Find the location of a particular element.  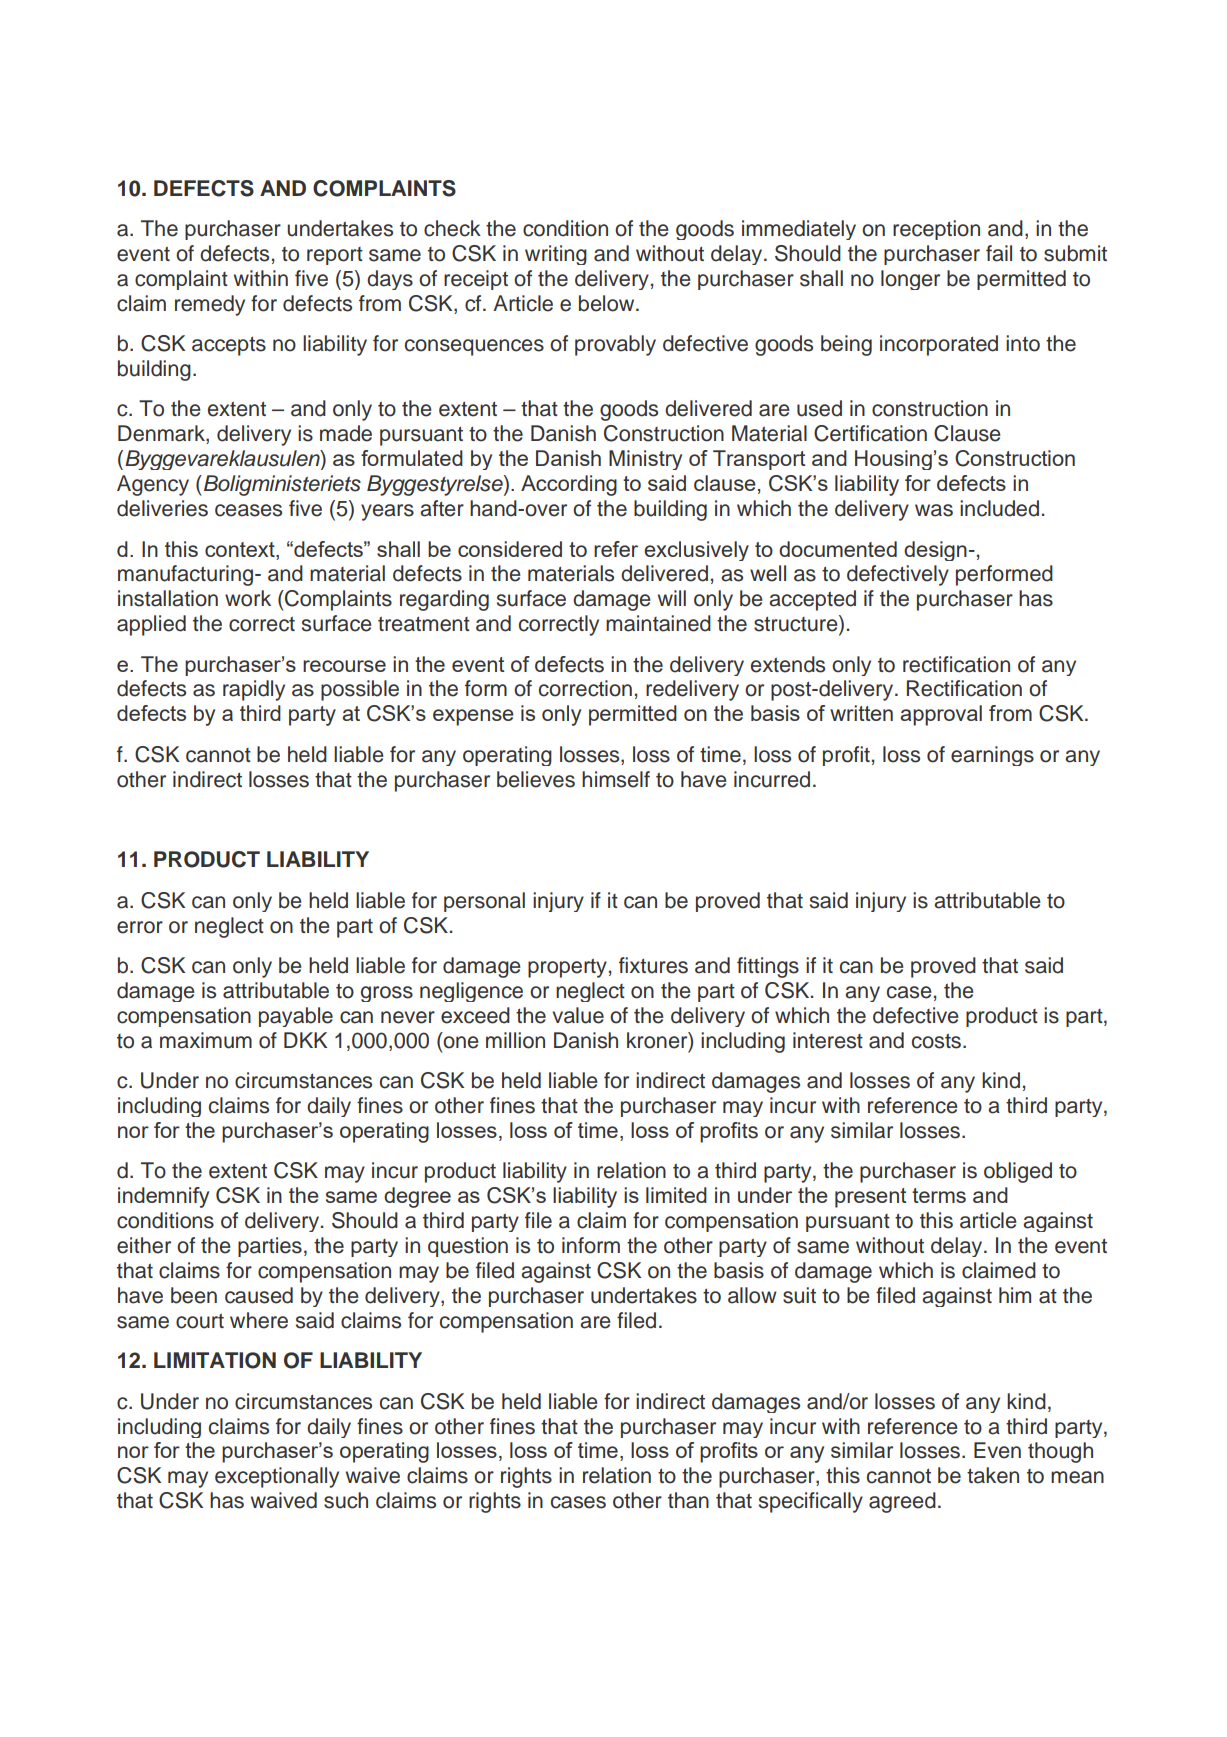

approval is located at coordinates (941, 715).
